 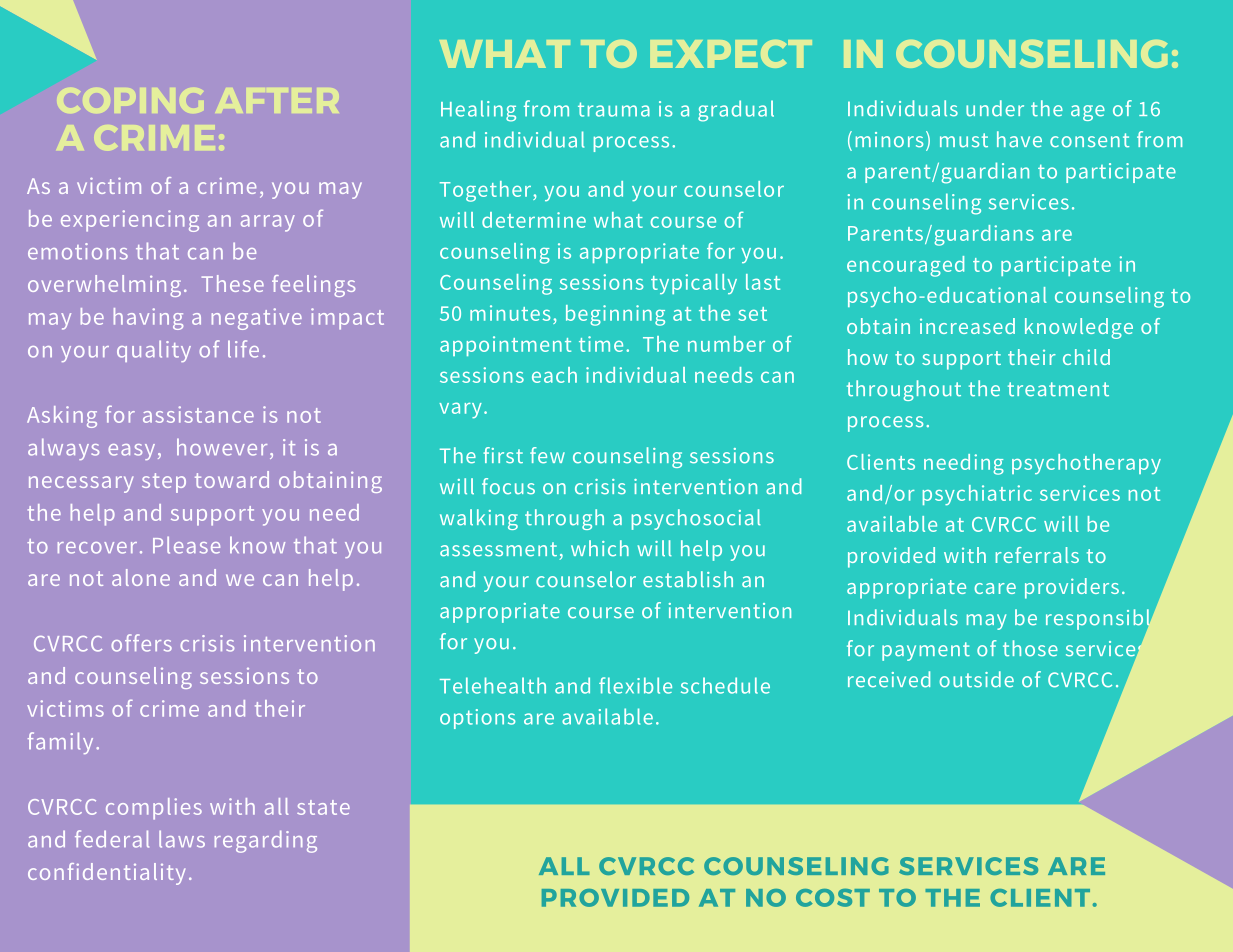 I want to click on confidentiality, so click(x=106, y=874).
